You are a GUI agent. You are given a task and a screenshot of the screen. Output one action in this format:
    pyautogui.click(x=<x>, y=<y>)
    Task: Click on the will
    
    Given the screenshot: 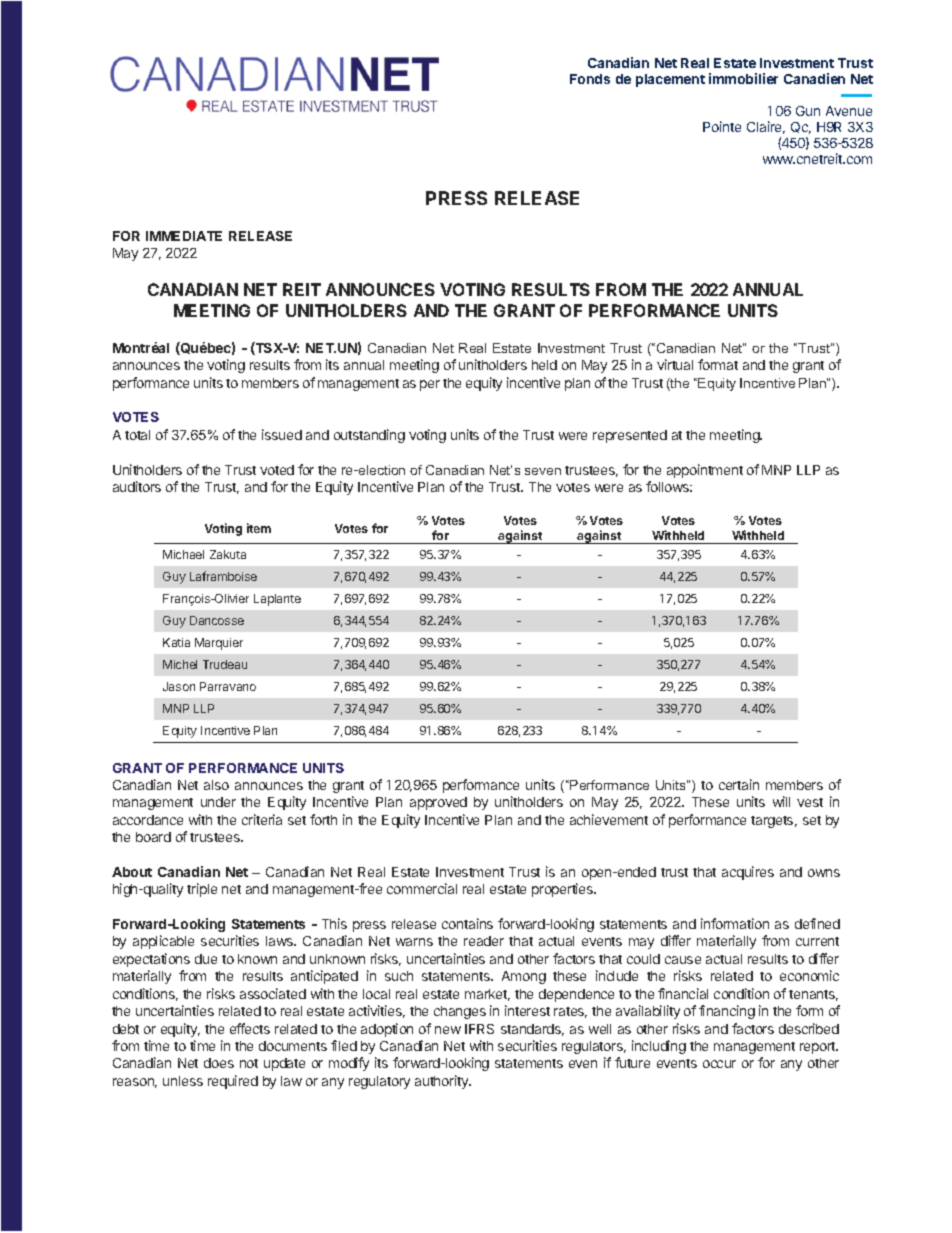 What is the action you would take?
    pyautogui.click(x=781, y=801)
